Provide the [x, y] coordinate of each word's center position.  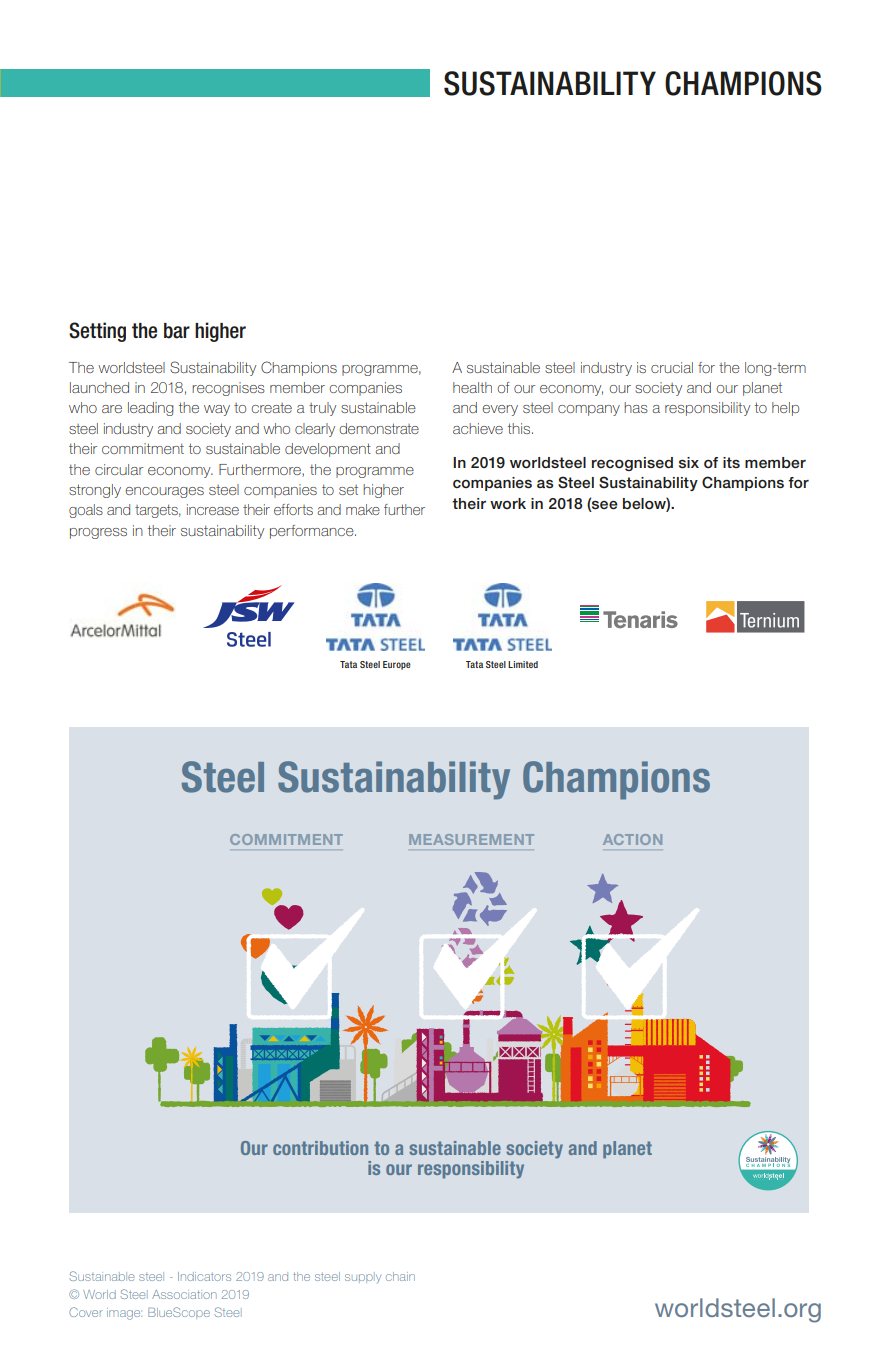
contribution [320, 1148]
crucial [672, 367]
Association [184, 1294]
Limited [523, 664]
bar [177, 331]
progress [98, 533]
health [472, 387]
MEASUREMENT [471, 839]
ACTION [632, 839]
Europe [397, 665]
